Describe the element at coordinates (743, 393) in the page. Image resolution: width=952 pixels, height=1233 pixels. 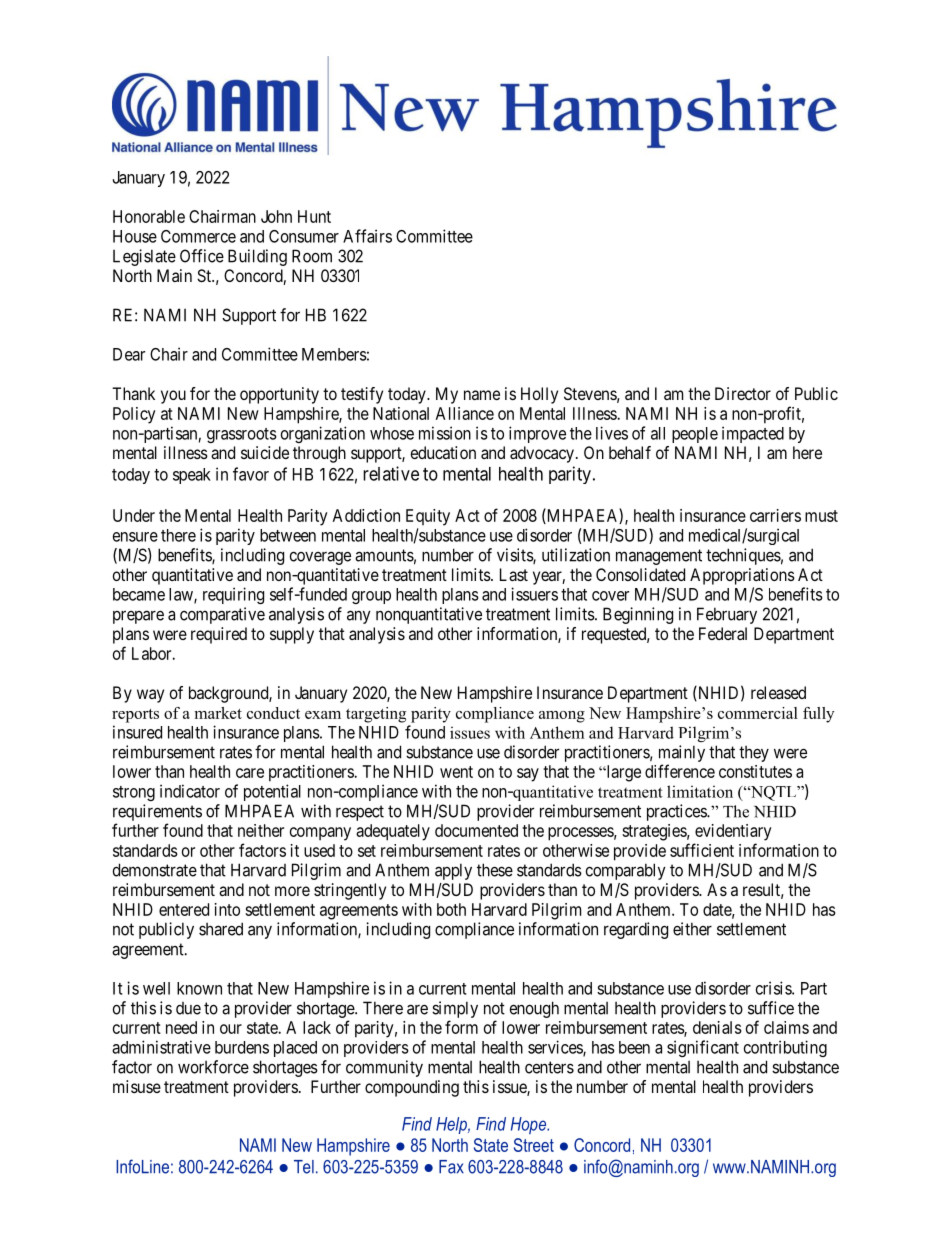
I see `Director` at that location.
